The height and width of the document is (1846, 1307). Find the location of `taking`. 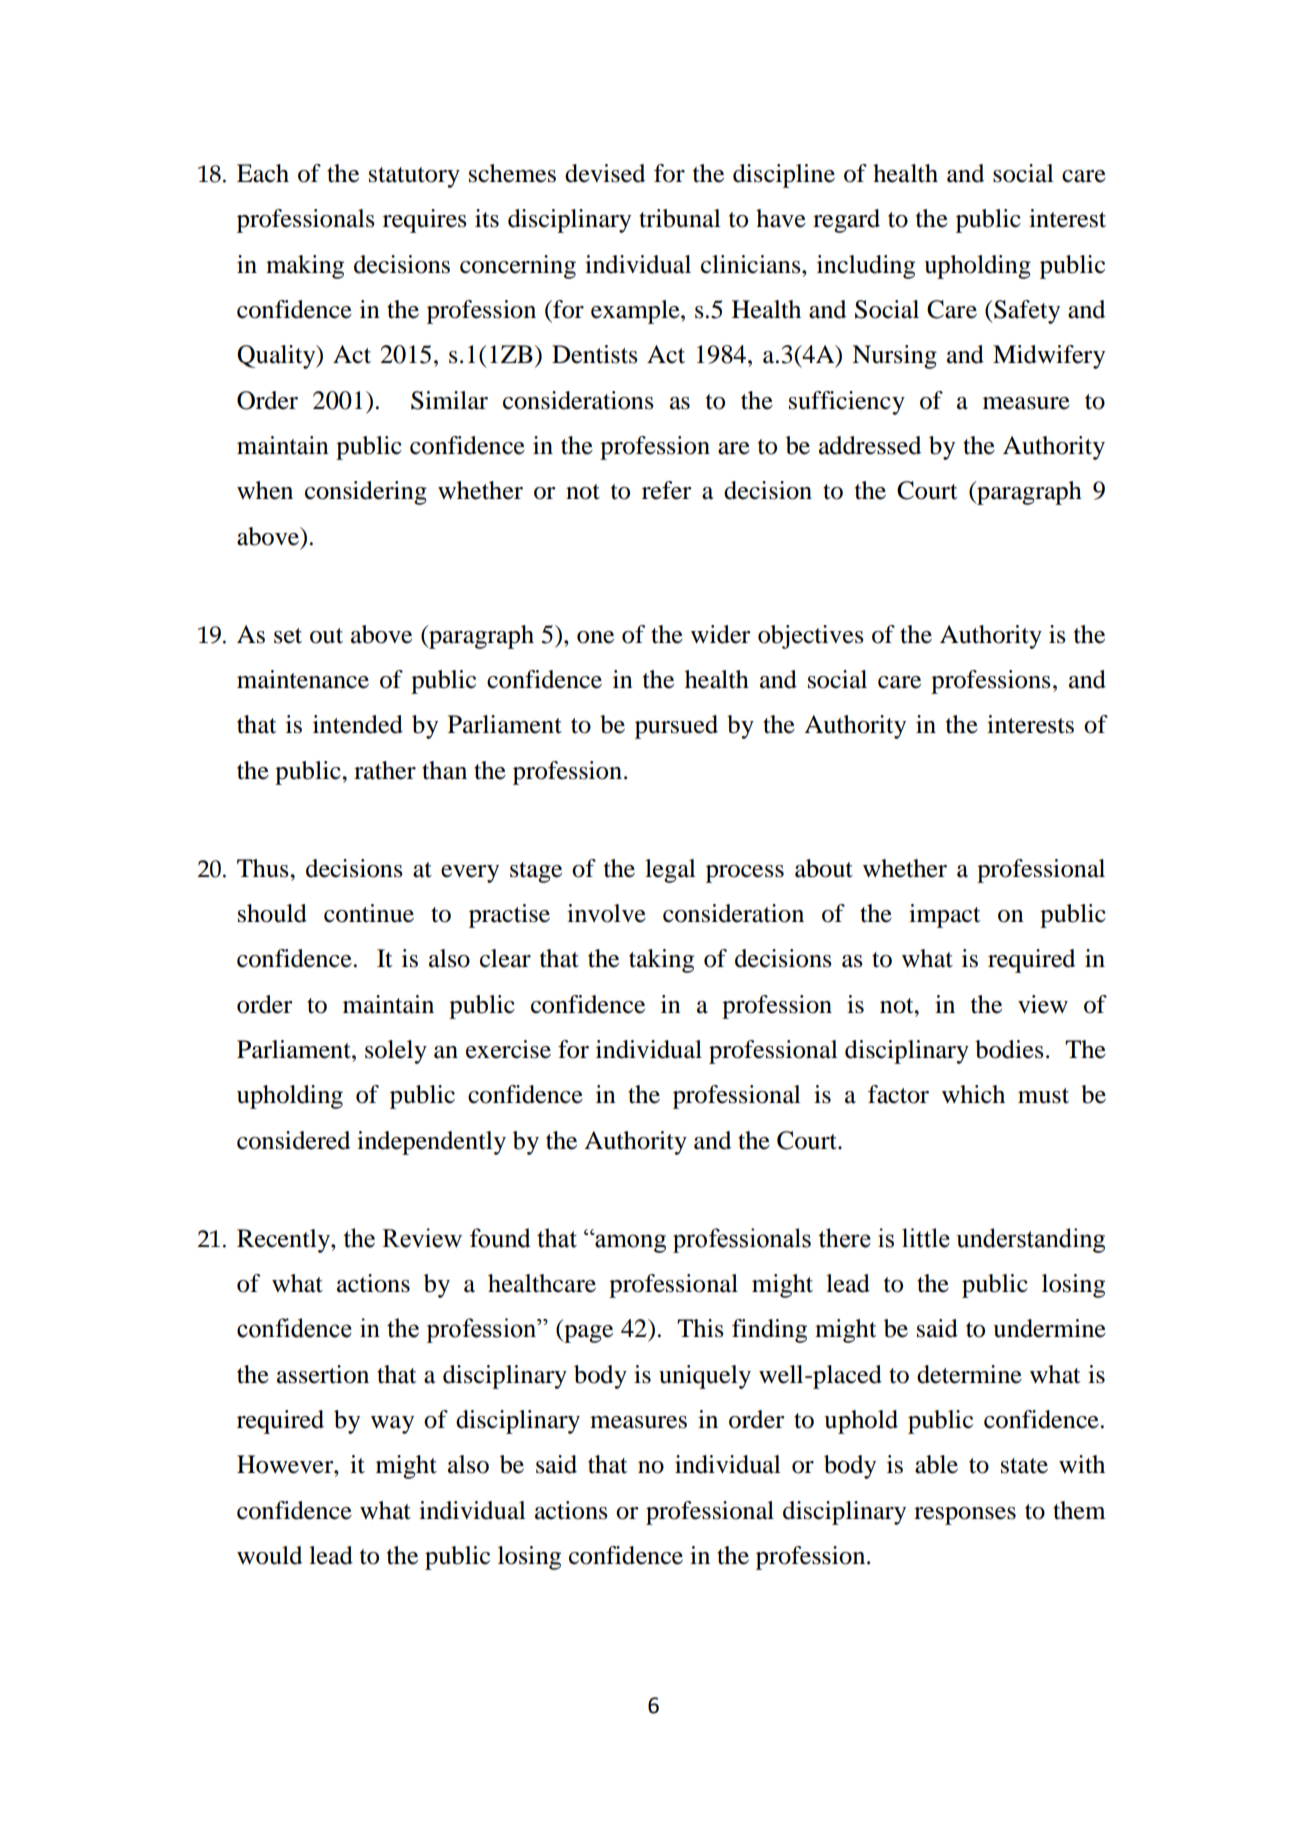

taking is located at coordinates (661, 961).
